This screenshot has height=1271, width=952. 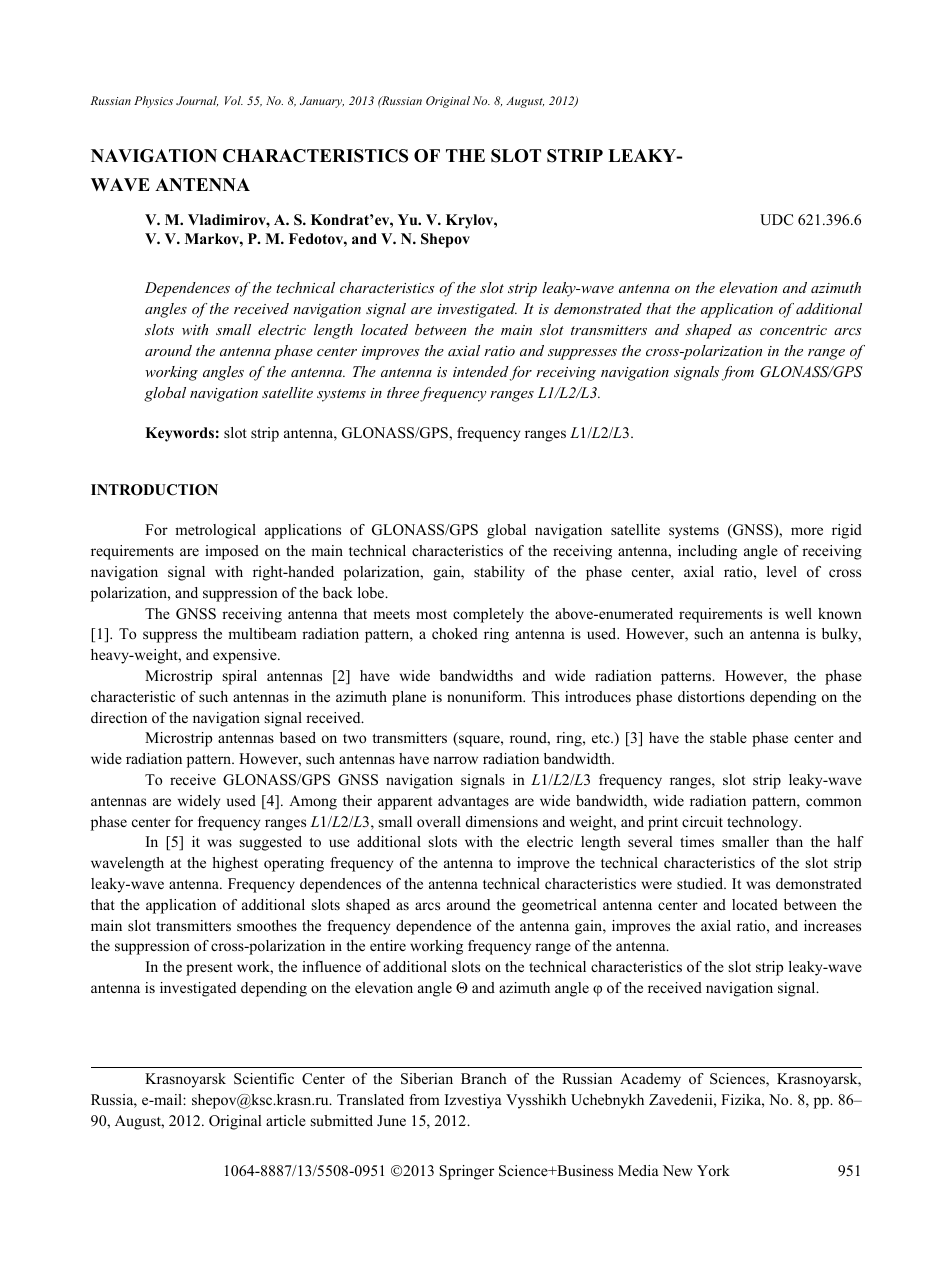 What do you see at coordinates (286, 1120) in the screenshot?
I see `article` at bounding box center [286, 1120].
